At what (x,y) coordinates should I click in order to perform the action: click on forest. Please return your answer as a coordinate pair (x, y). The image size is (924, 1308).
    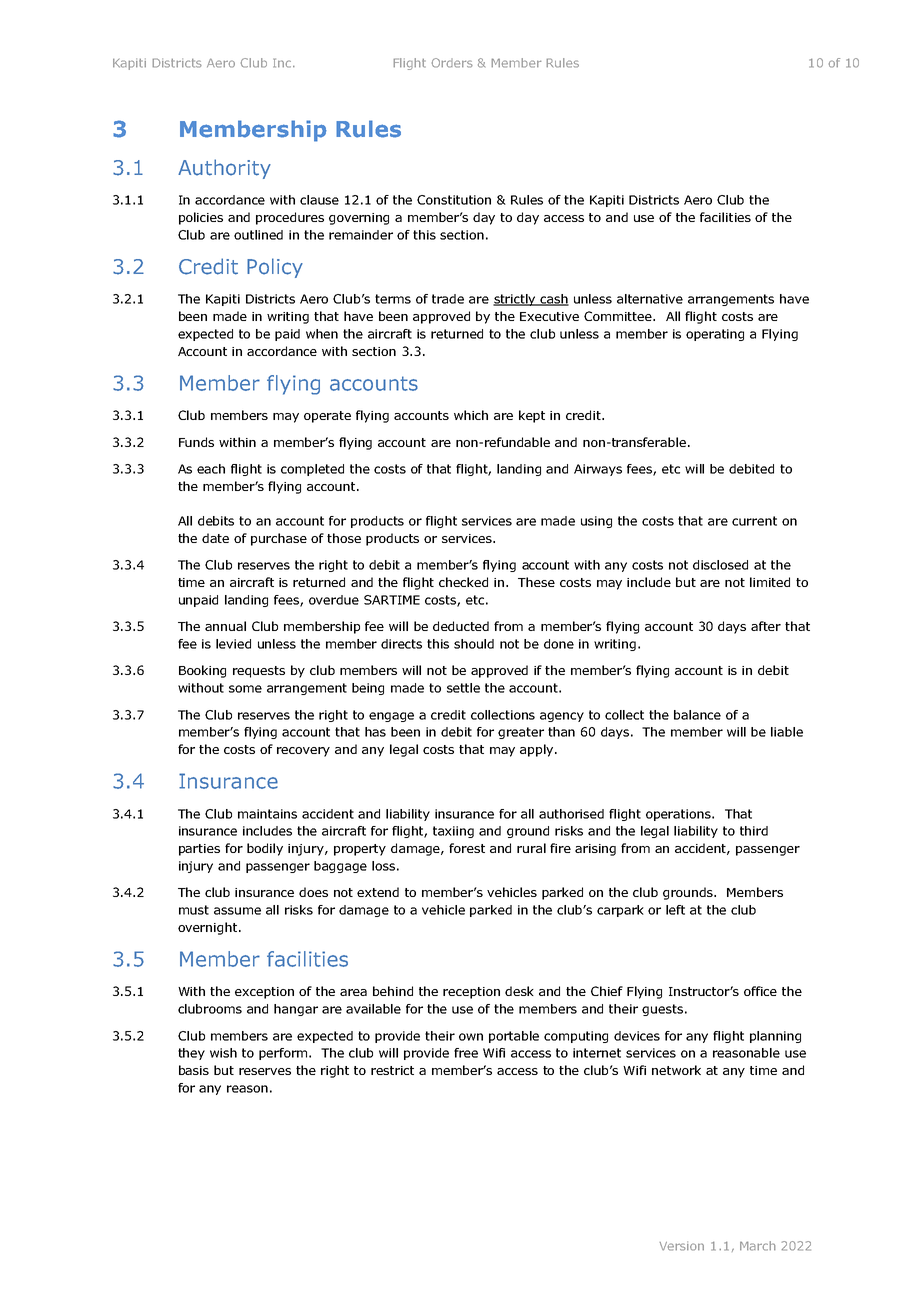
    Looking at the image, I should click on (467, 848).
